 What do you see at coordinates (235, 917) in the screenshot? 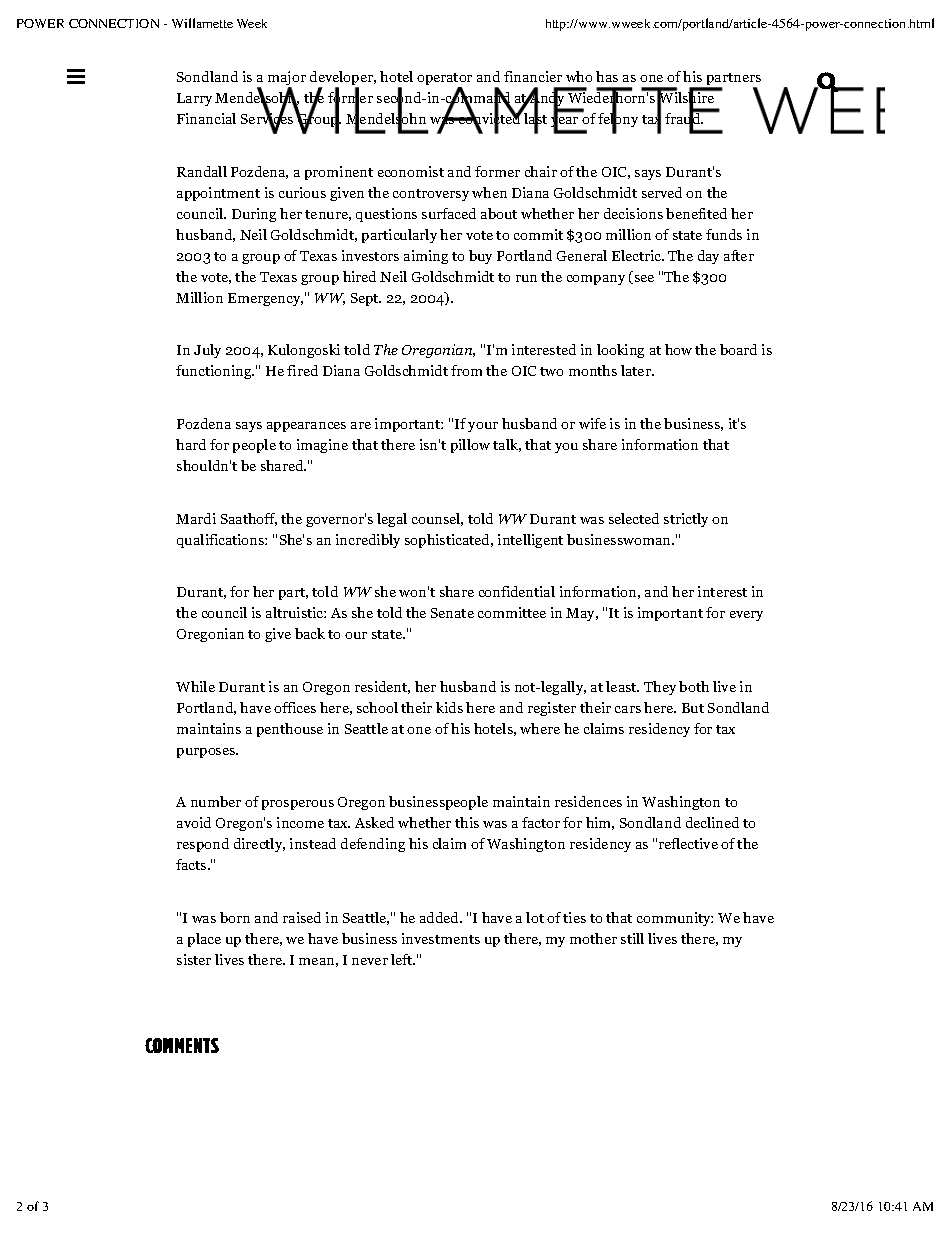
I see `born` at bounding box center [235, 917].
